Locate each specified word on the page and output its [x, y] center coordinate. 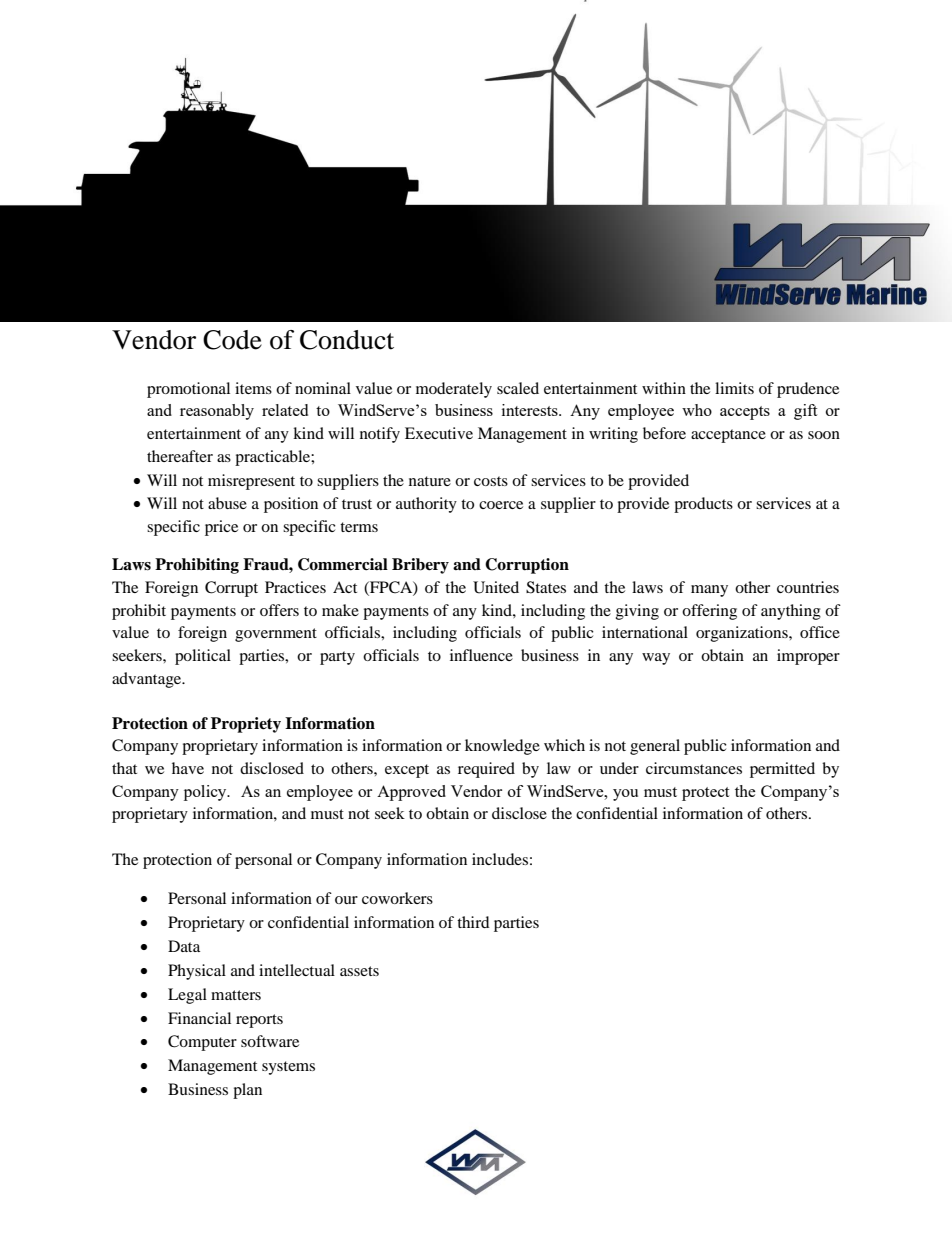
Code [232, 340]
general [655, 747]
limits [734, 388]
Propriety [246, 725]
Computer [202, 1043]
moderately [454, 390]
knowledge [502, 747]
